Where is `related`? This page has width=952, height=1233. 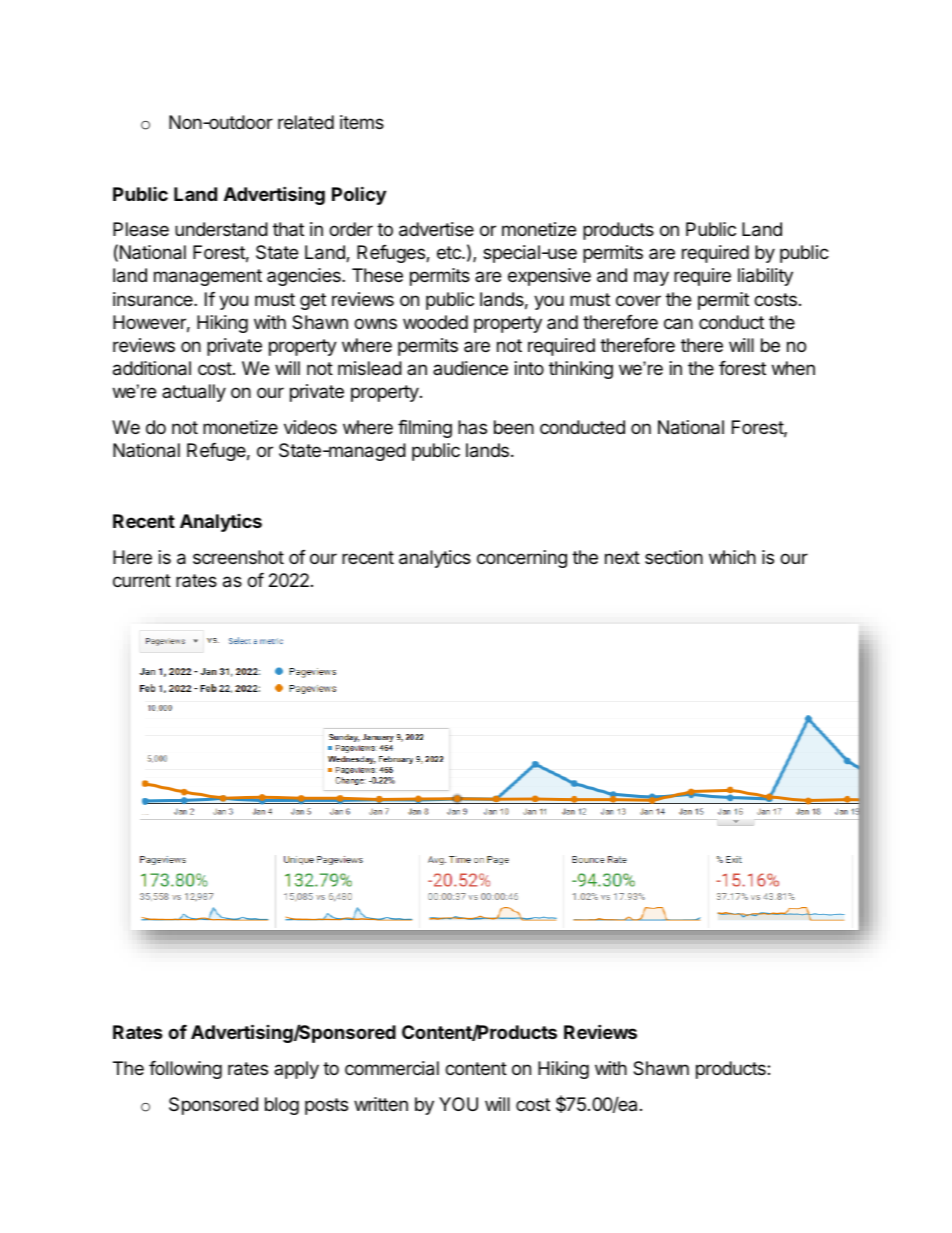
related is located at coordinates (306, 122).
